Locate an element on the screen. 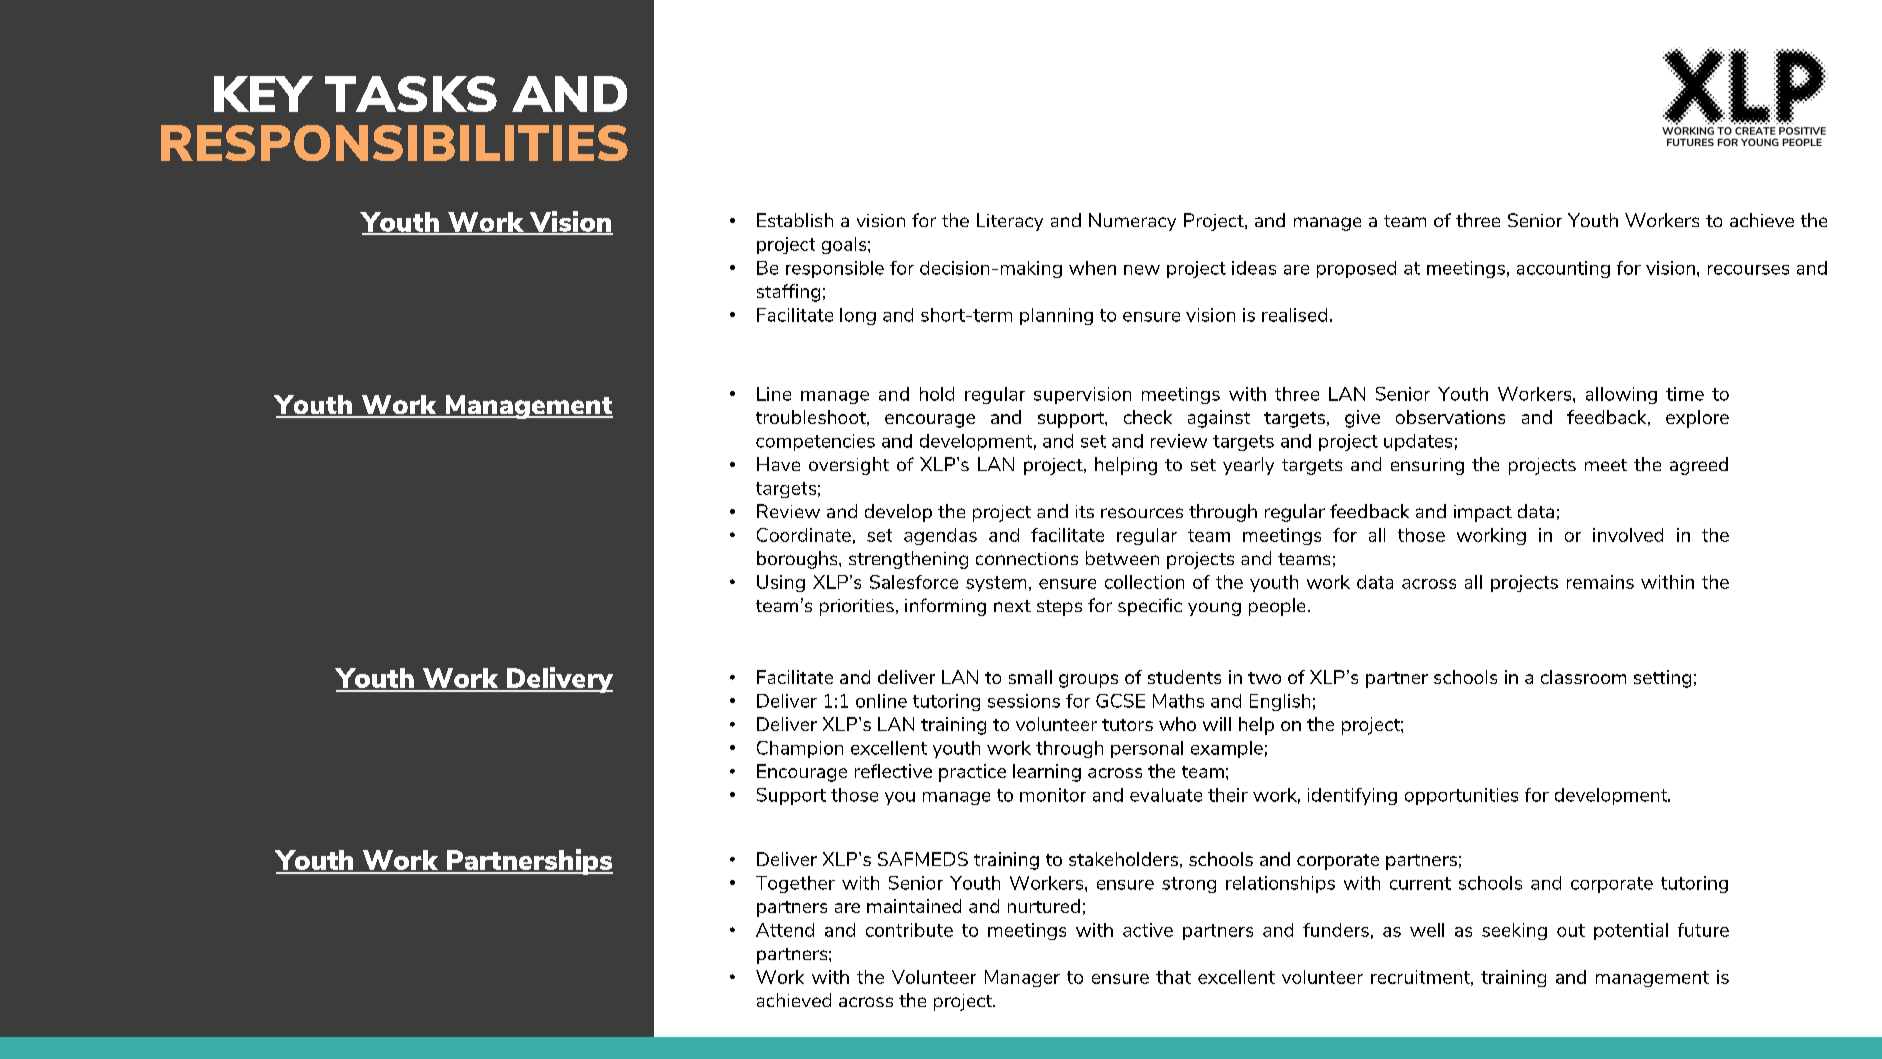 Image resolution: width=1882 pixels, height=1059 pixels. RESPONSIBILITIES is located at coordinates (394, 143).
